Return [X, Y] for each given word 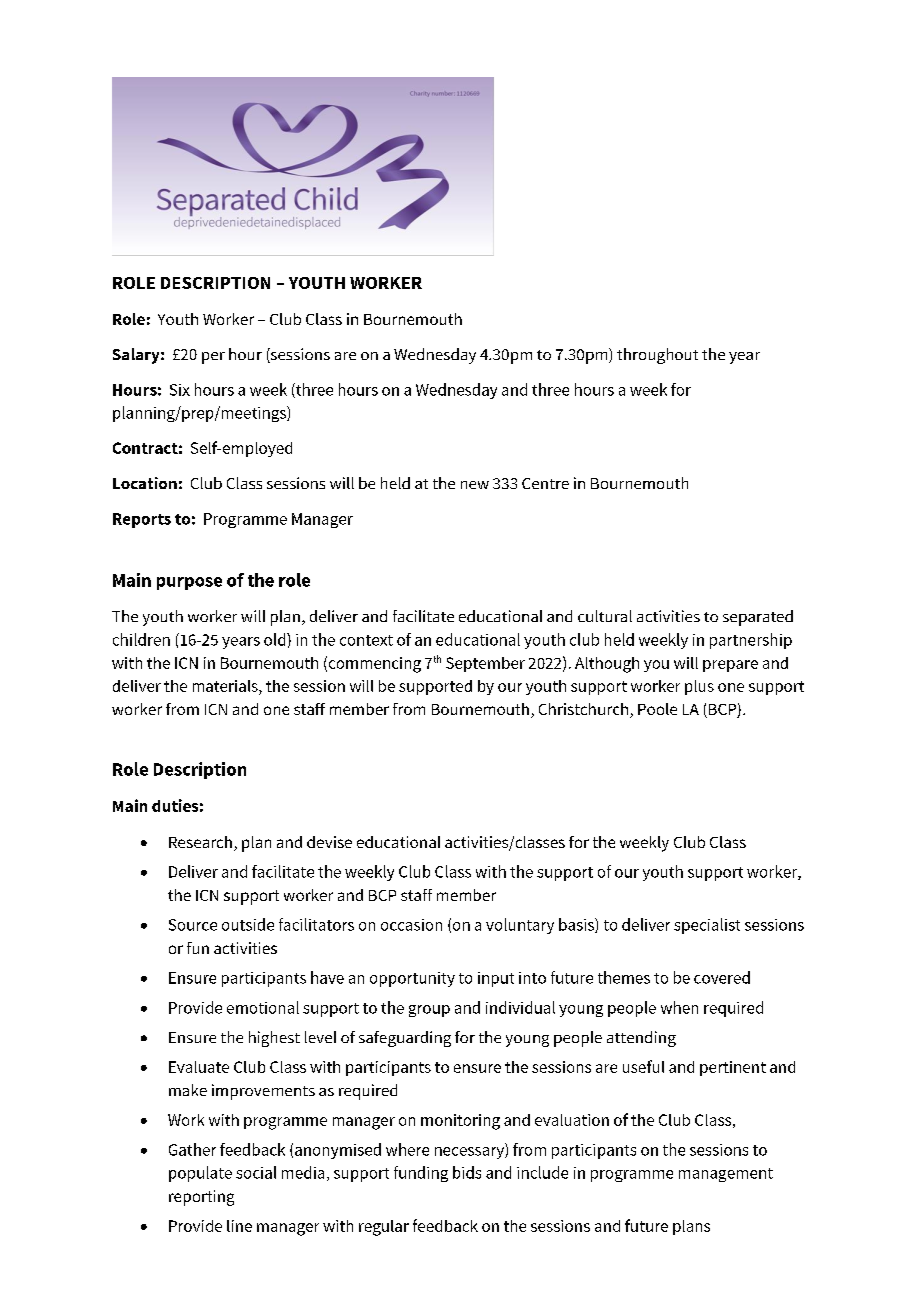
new [475, 485]
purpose [189, 583]
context [366, 640]
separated [758, 618]
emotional [263, 1007]
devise [329, 842]
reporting [201, 1198]
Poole [657, 709]
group [429, 1011]
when [679, 1007]
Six [180, 390]
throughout [657, 356]
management [726, 1175]
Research [200, 842]
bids [467, 1172]
